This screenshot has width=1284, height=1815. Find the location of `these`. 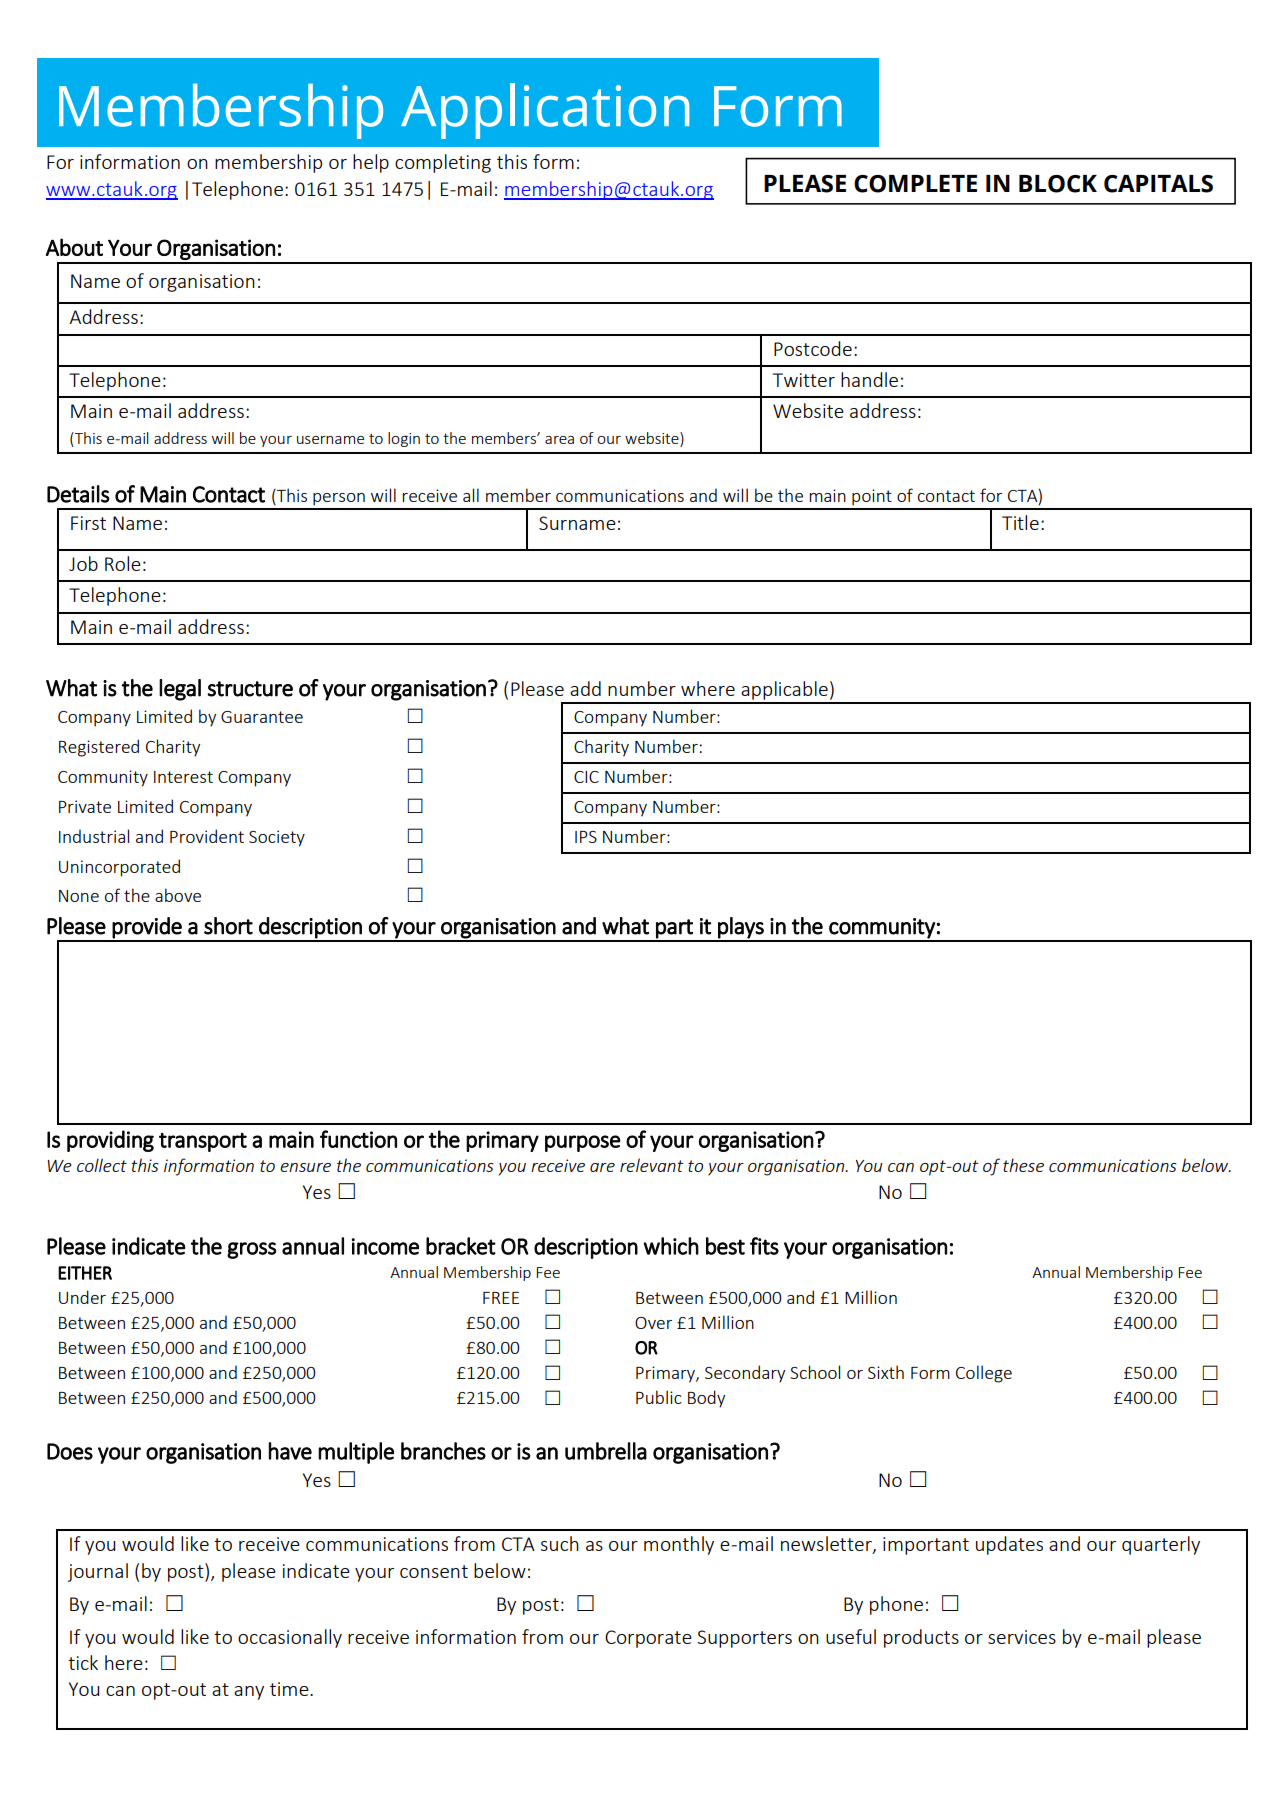

these is located at coordinates (1023, 1165).
